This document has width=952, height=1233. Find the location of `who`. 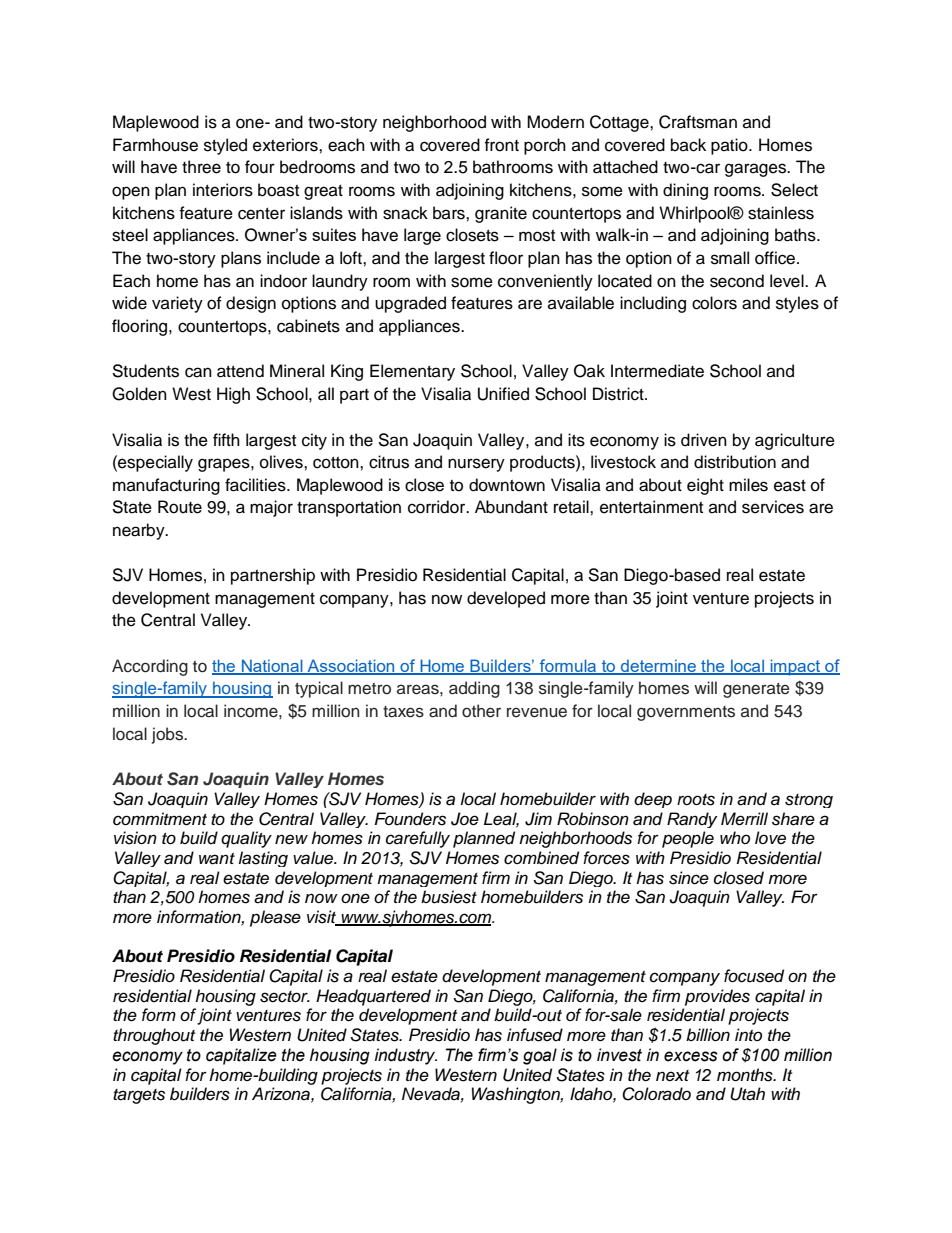

who is located at coordinates (735, 837).
